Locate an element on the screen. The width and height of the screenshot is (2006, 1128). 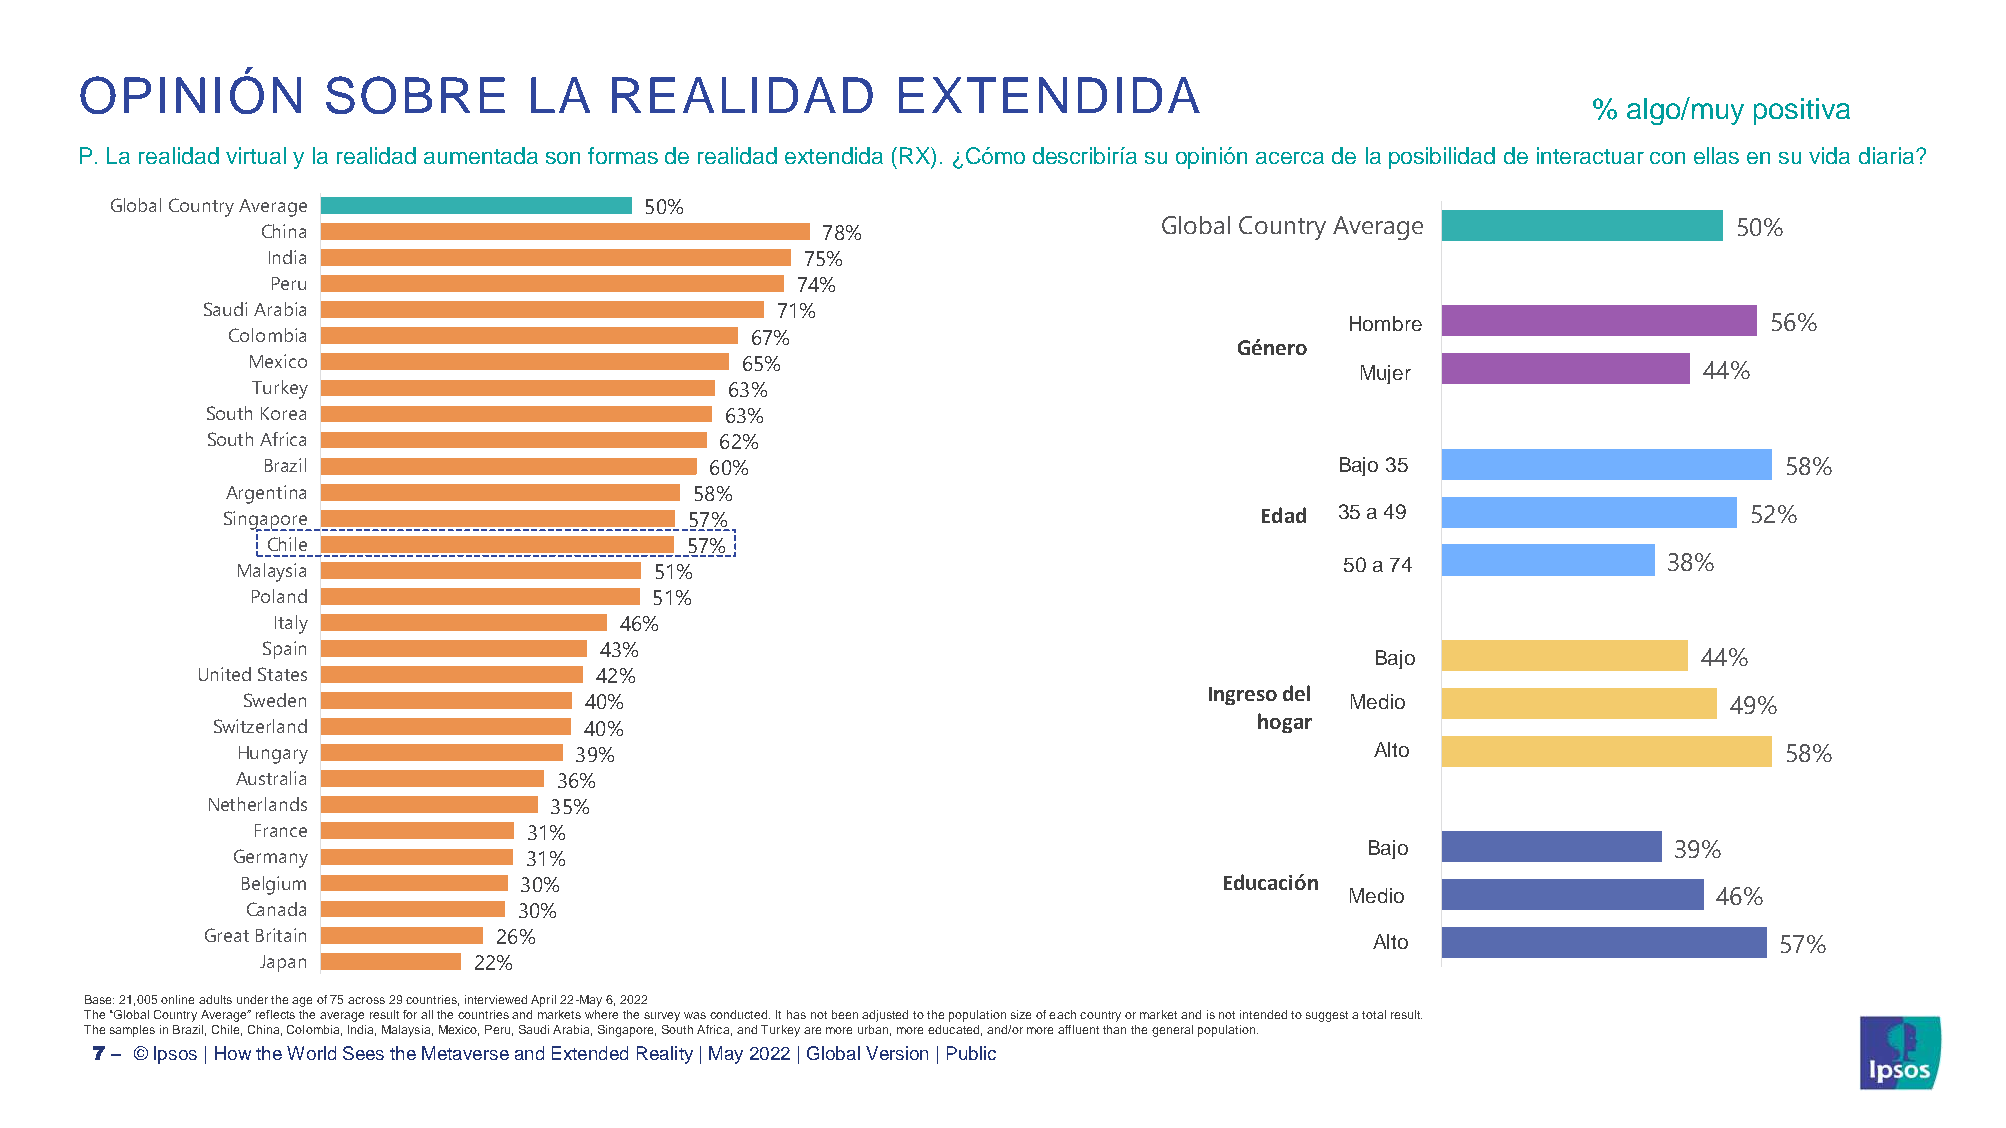
ellas is located at coordinates (1716, 155).
